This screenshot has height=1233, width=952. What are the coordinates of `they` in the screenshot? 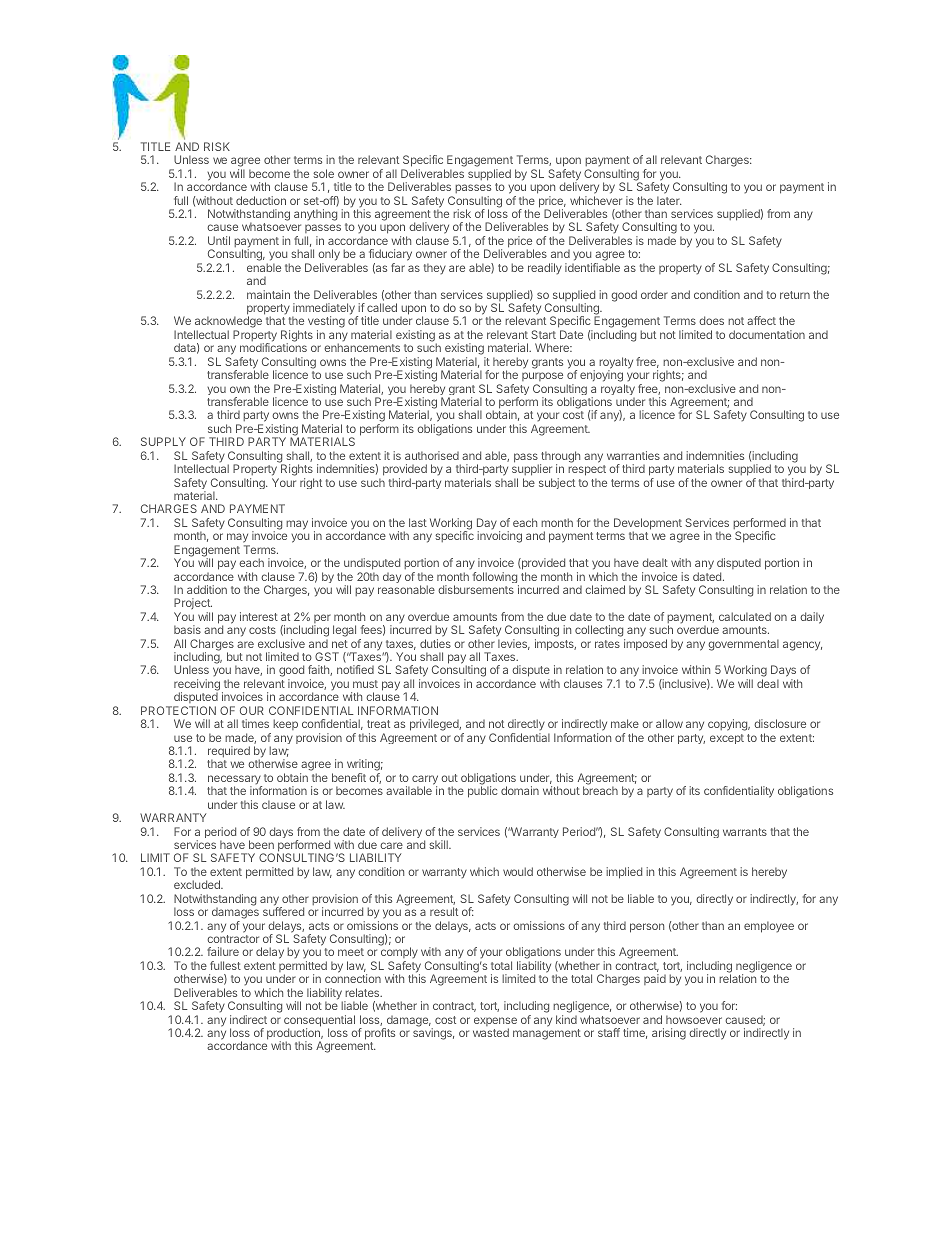 It's located at (435, 268).
